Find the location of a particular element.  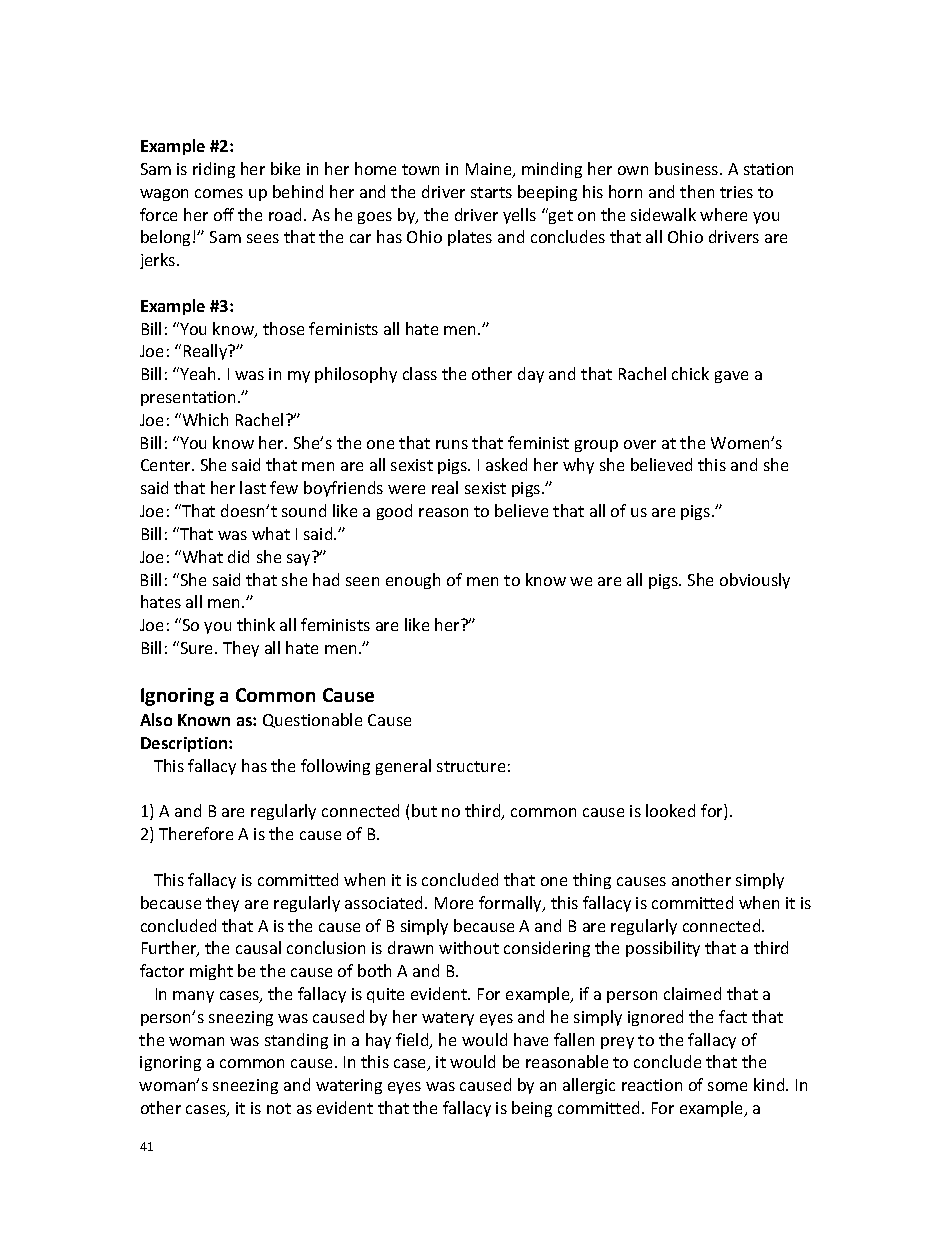

chick is located at coordinates (690, 373).
